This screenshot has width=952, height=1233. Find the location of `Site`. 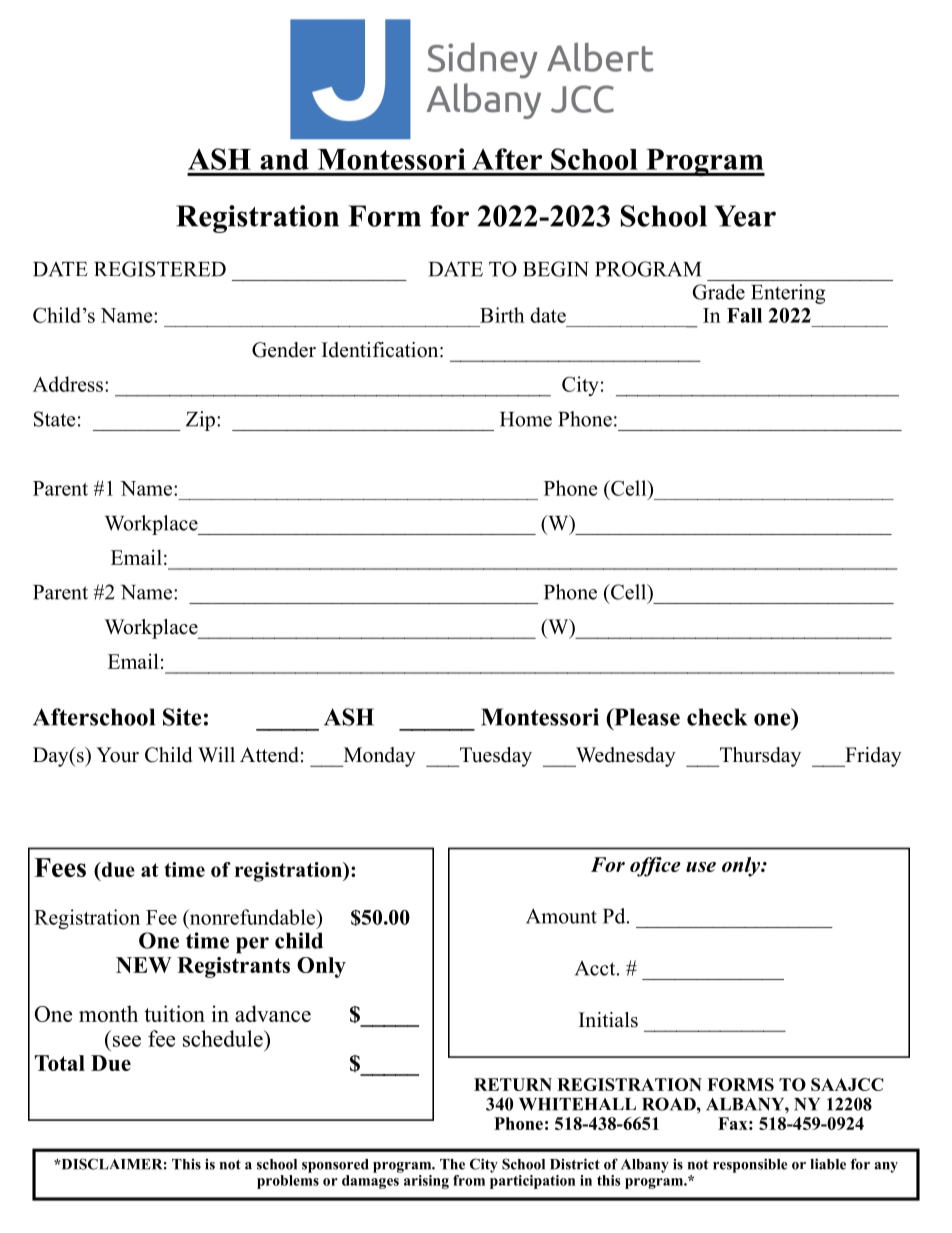

Site is located at coordinates (182, 717).
